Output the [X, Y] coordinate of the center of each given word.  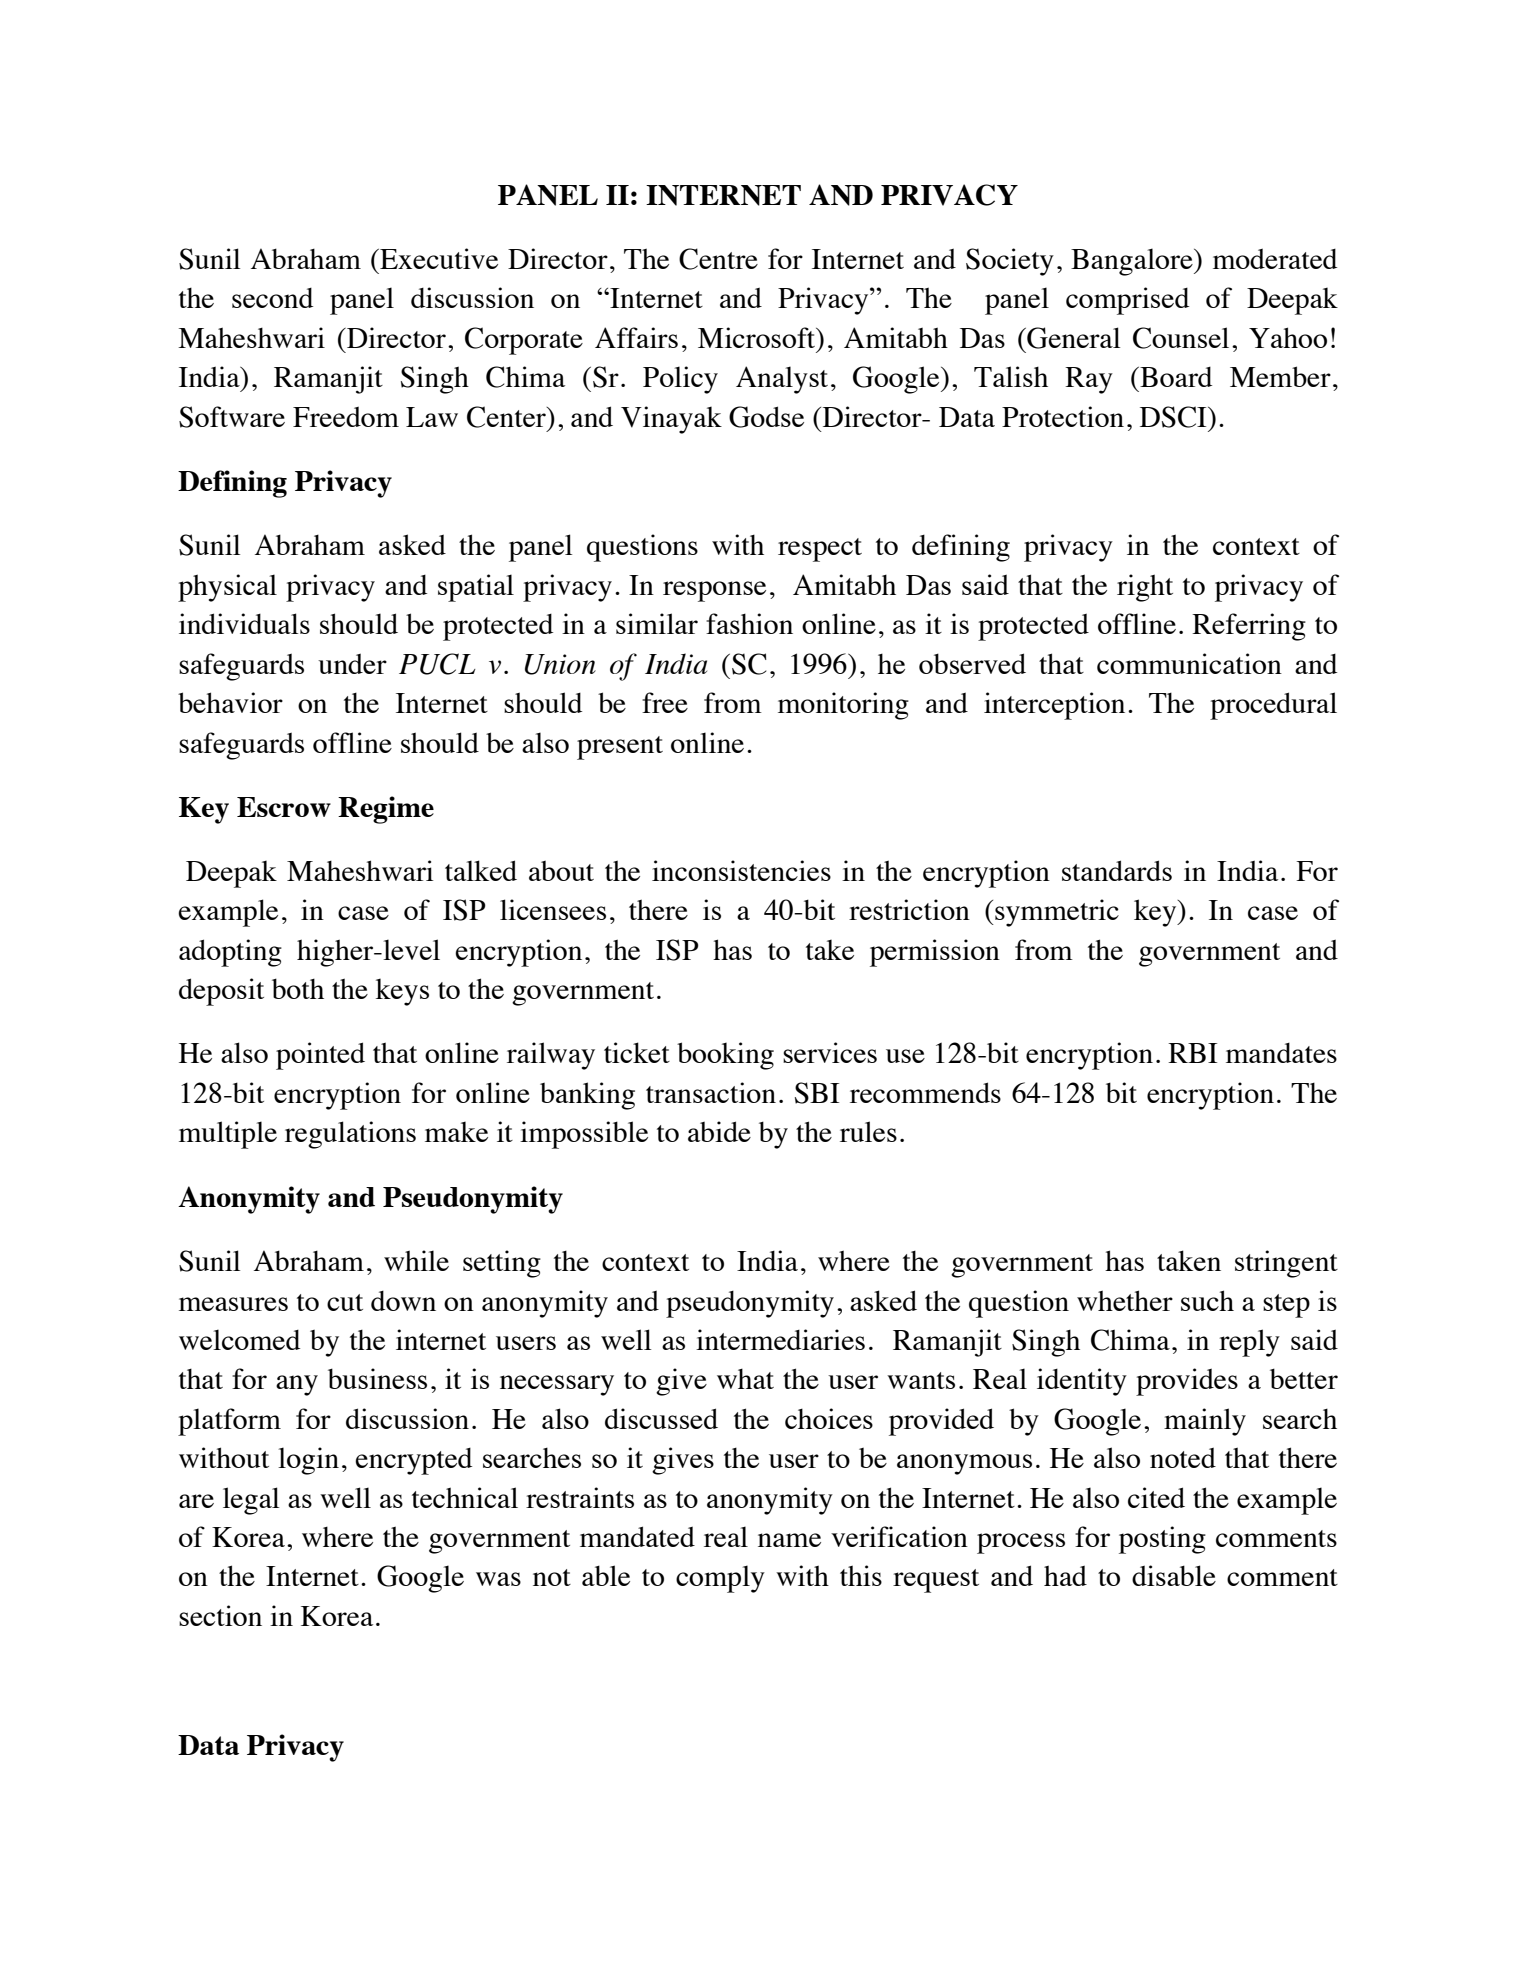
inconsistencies [741, 870]
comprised [1127, 301]
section [220, 1615]
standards [1117, 870]
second [272, 298]
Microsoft [758, 337]
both [298, 988]
